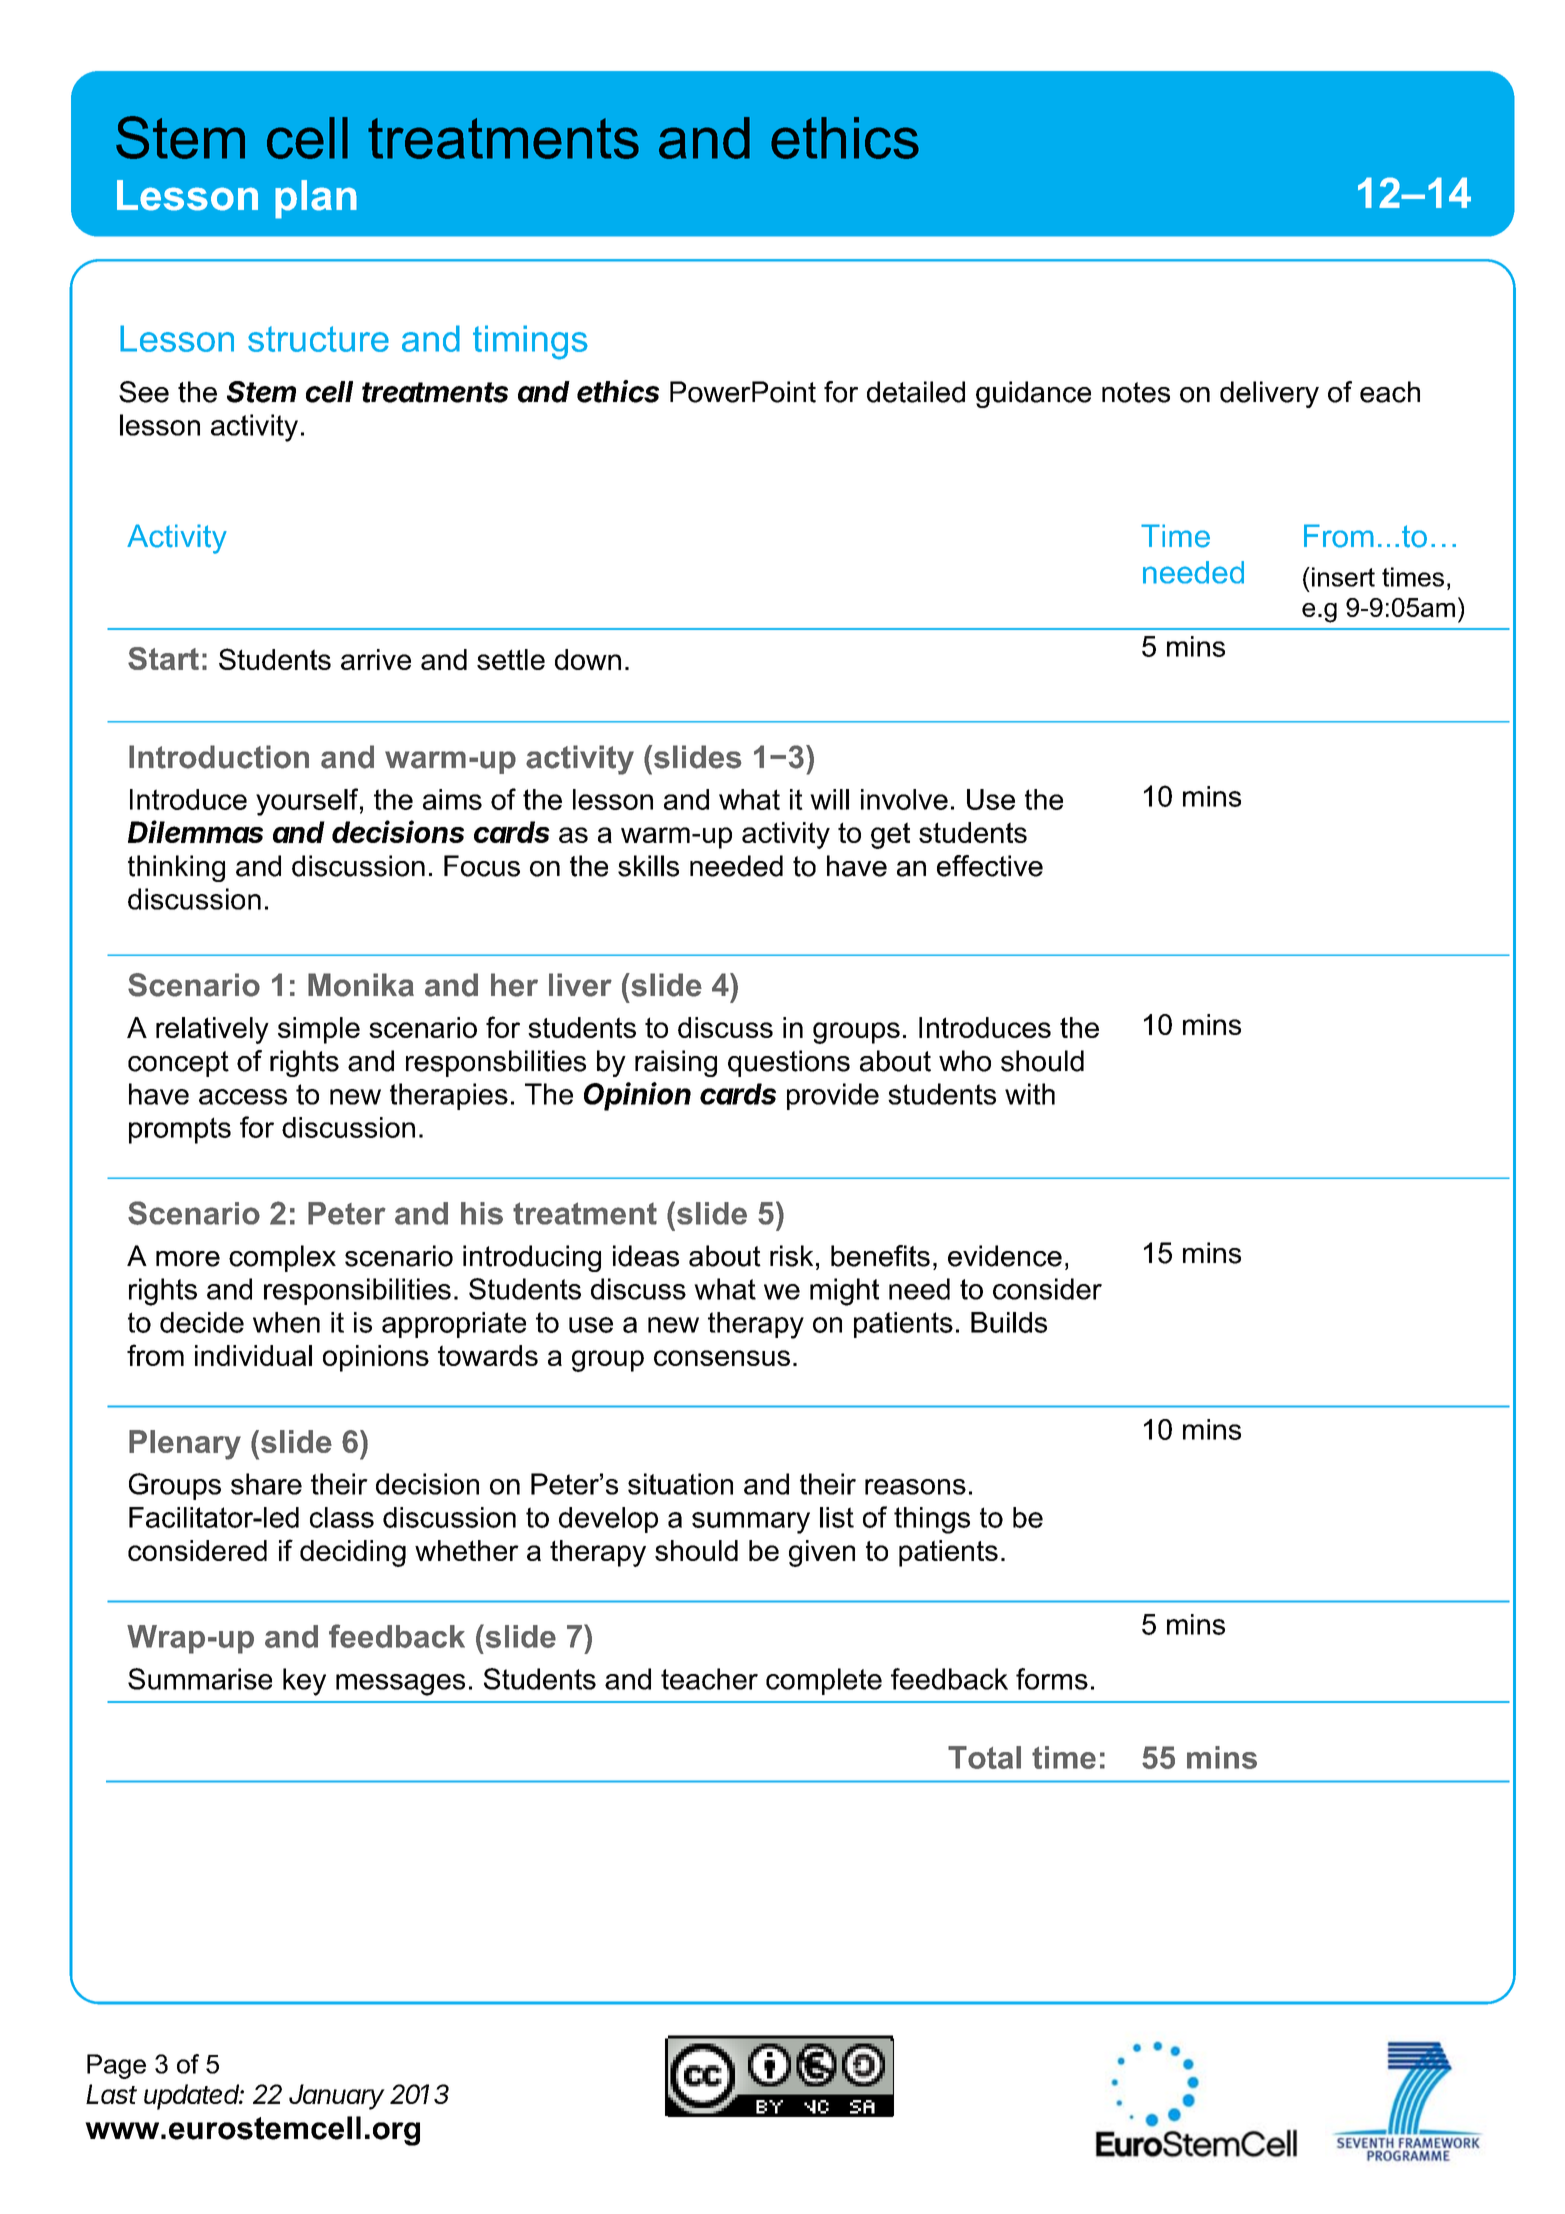 This document has width=1565, height=2214. I want to click on Total, so click(984, 1757).
